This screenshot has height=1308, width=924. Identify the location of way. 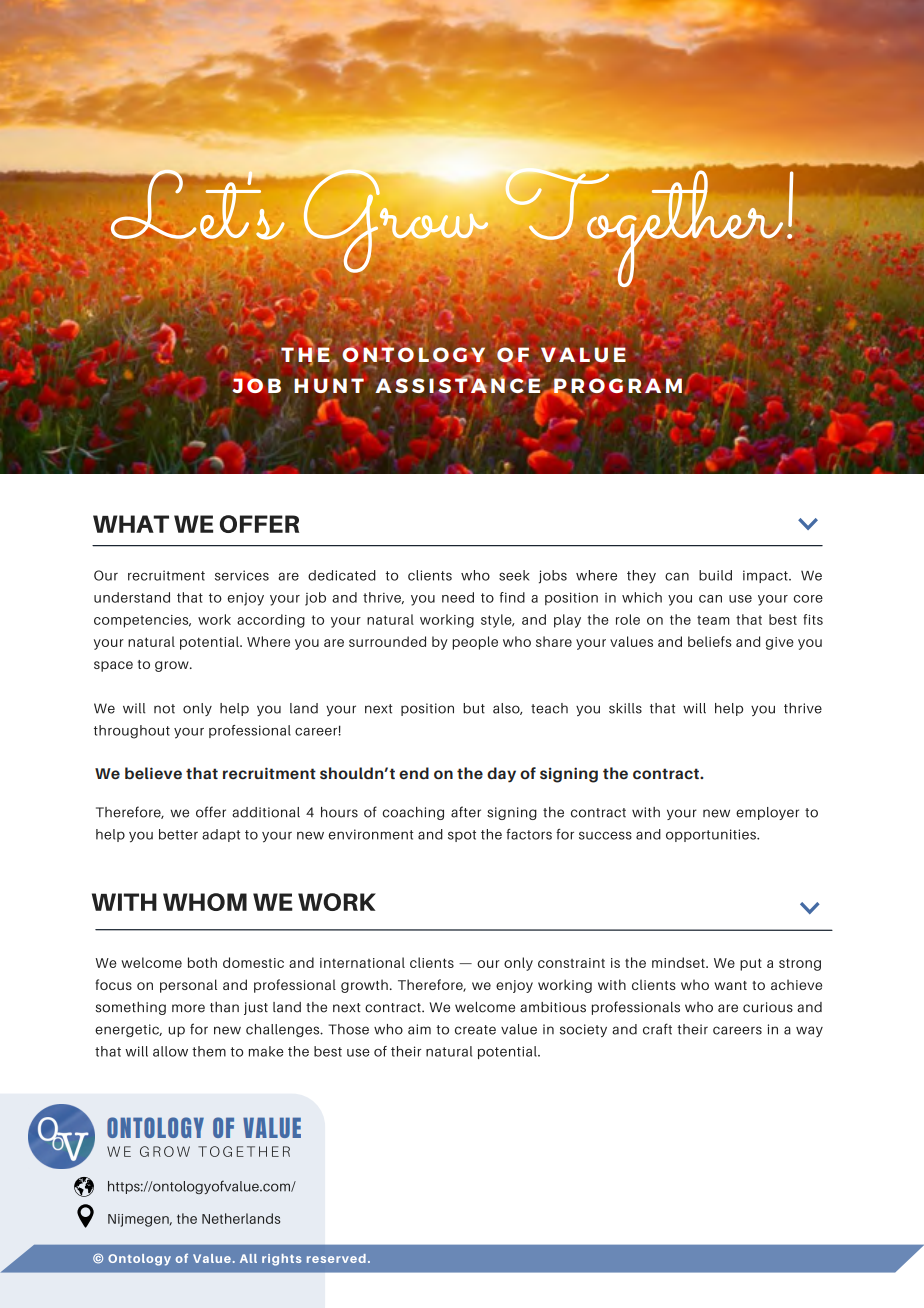
(809, 1031).
